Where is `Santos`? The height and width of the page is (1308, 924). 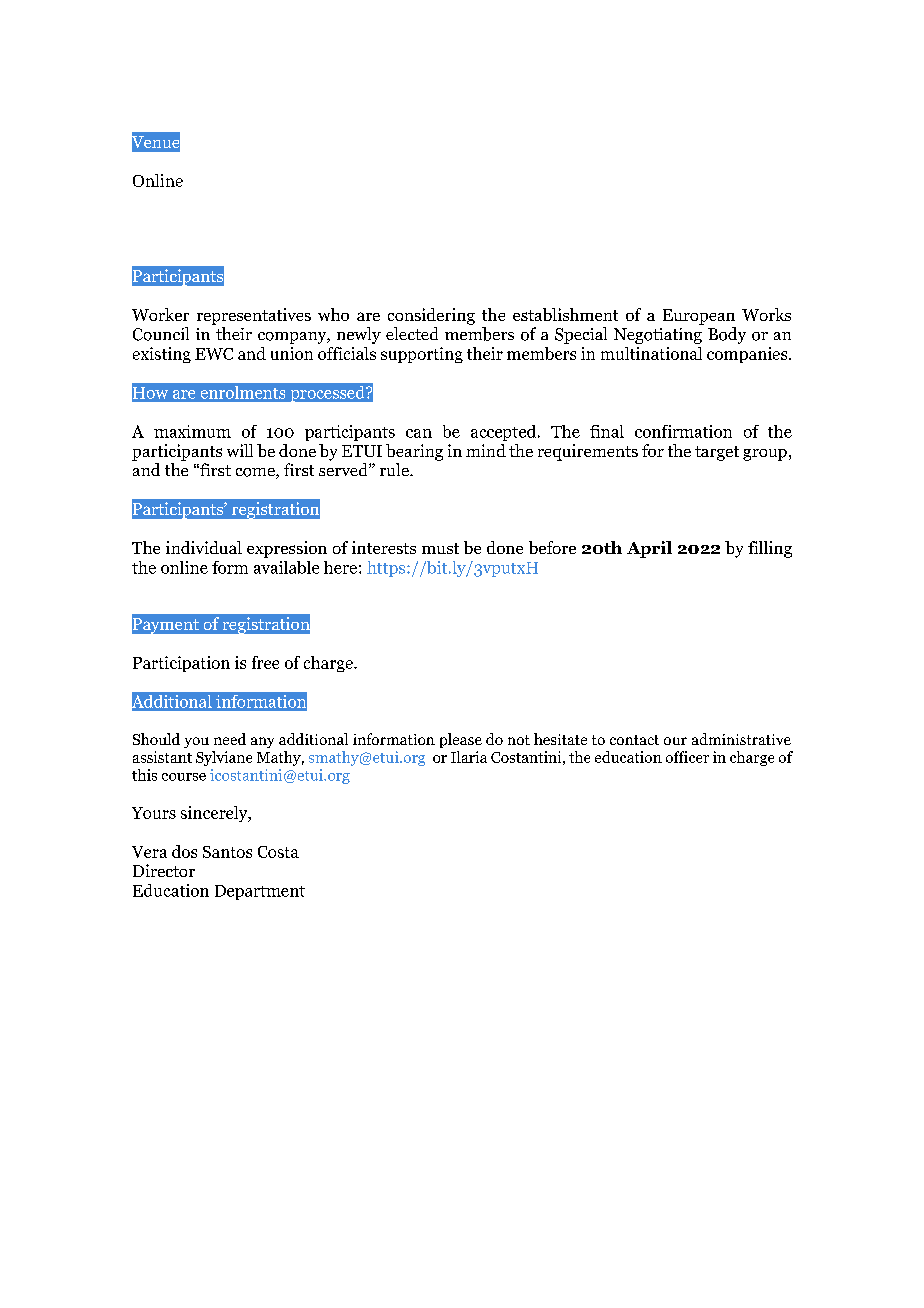
Santos is located at coordinates (227, 852).
